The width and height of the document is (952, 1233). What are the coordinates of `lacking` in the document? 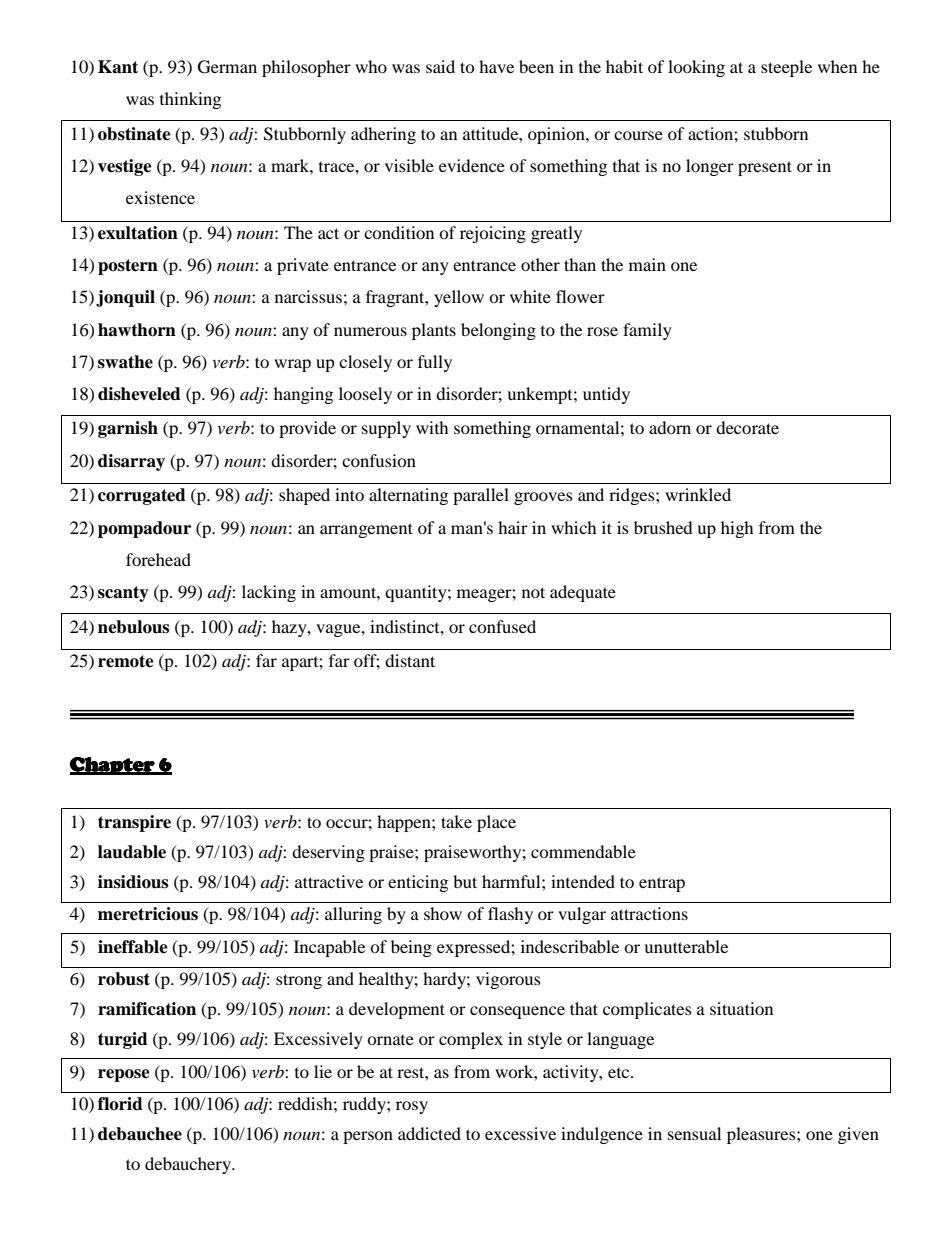 It's located at (269, 593).
